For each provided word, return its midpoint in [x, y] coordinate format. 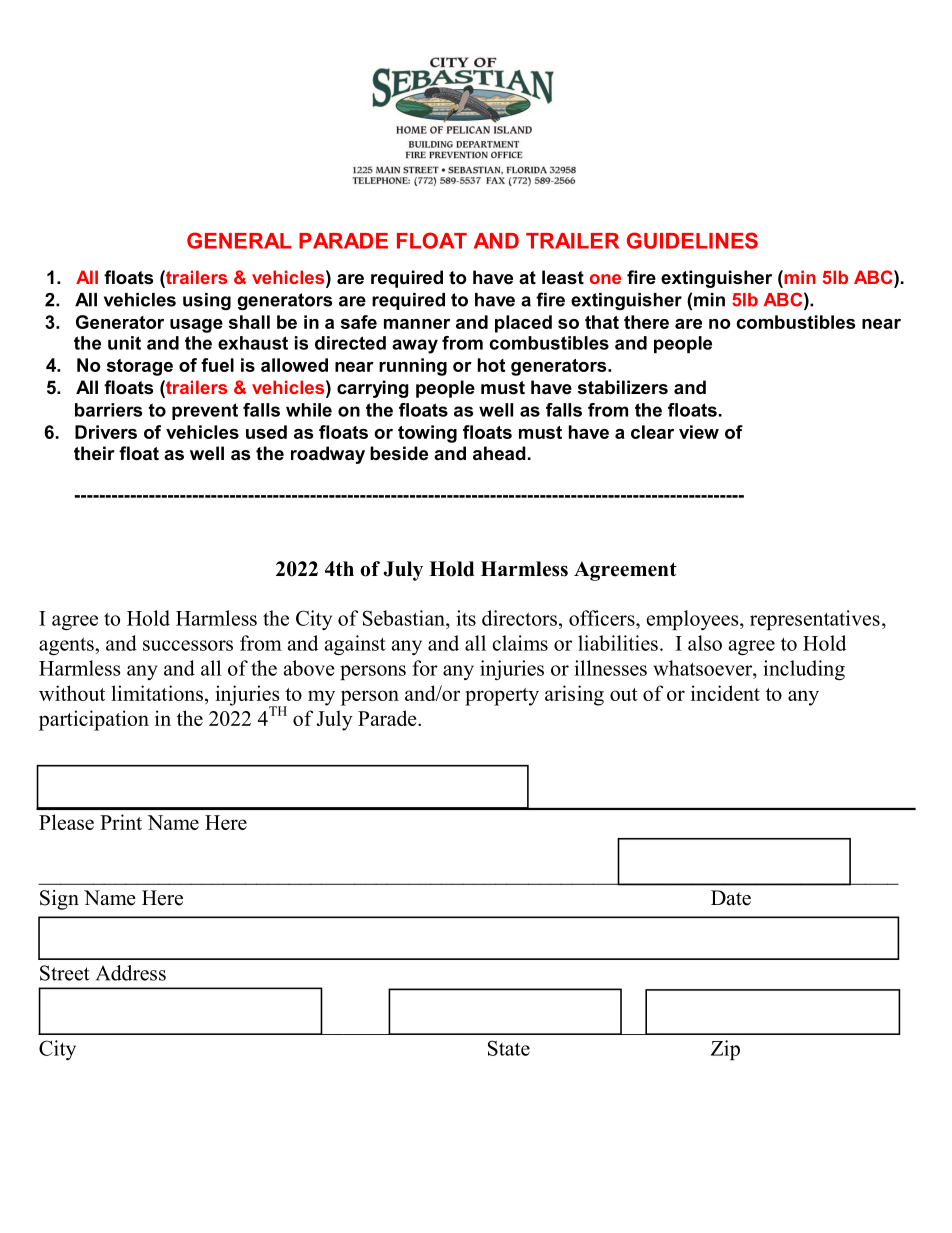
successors [188, 645]
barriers [108, 410]
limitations [157, 693]
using [207, 301]
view [699, 432]
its [466, 618]
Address [131, 973]
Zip [725, 1050]
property [502, 697]
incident [725, 693]
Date [731, 898]
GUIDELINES [692, 240]
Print [121, 822]
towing [427, 434]
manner [417, 324]
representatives [815, 620]
